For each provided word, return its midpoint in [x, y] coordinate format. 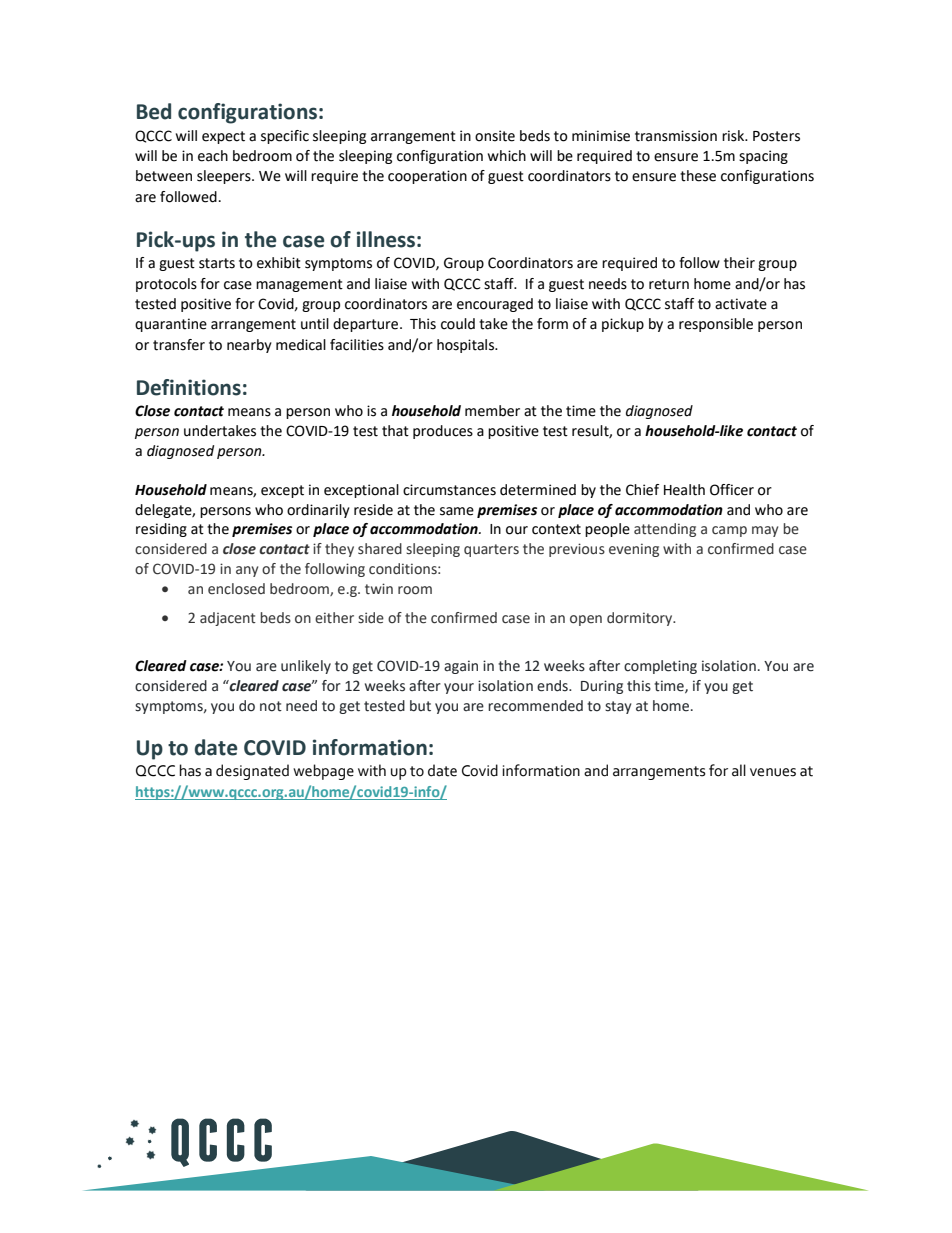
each [213, 156]
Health [684, 490]
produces [443, 432]
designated [252, 772]
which [507, 156]
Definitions [189, 387]
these [698, 176]
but [420, 706]
